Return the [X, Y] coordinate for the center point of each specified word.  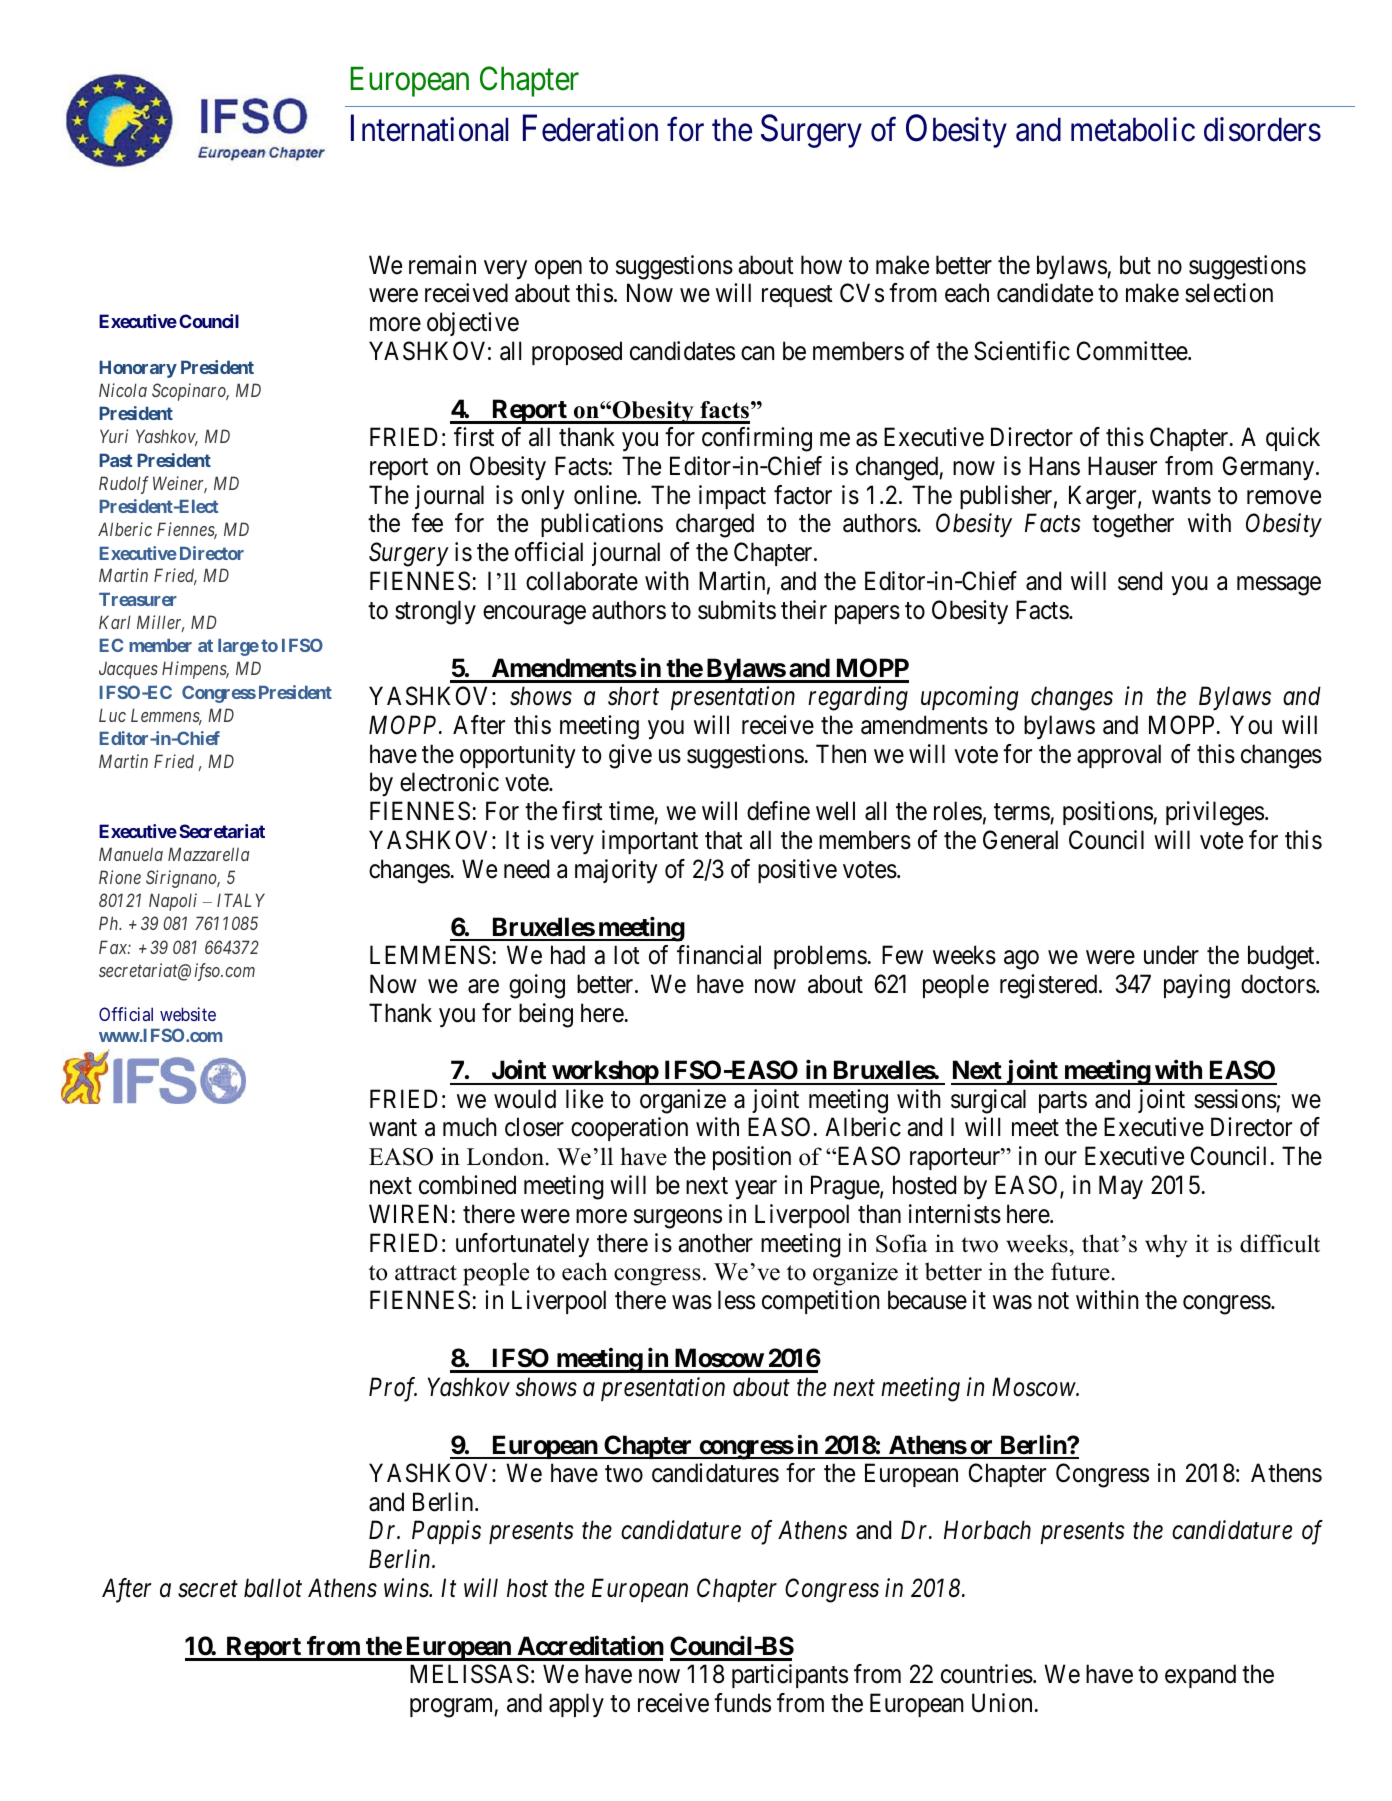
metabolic [1133, 130]
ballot [273, 1588]
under [1171, 955]
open [558, 269]
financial [719, 955]
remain [442, 265]
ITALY [241, 900]
